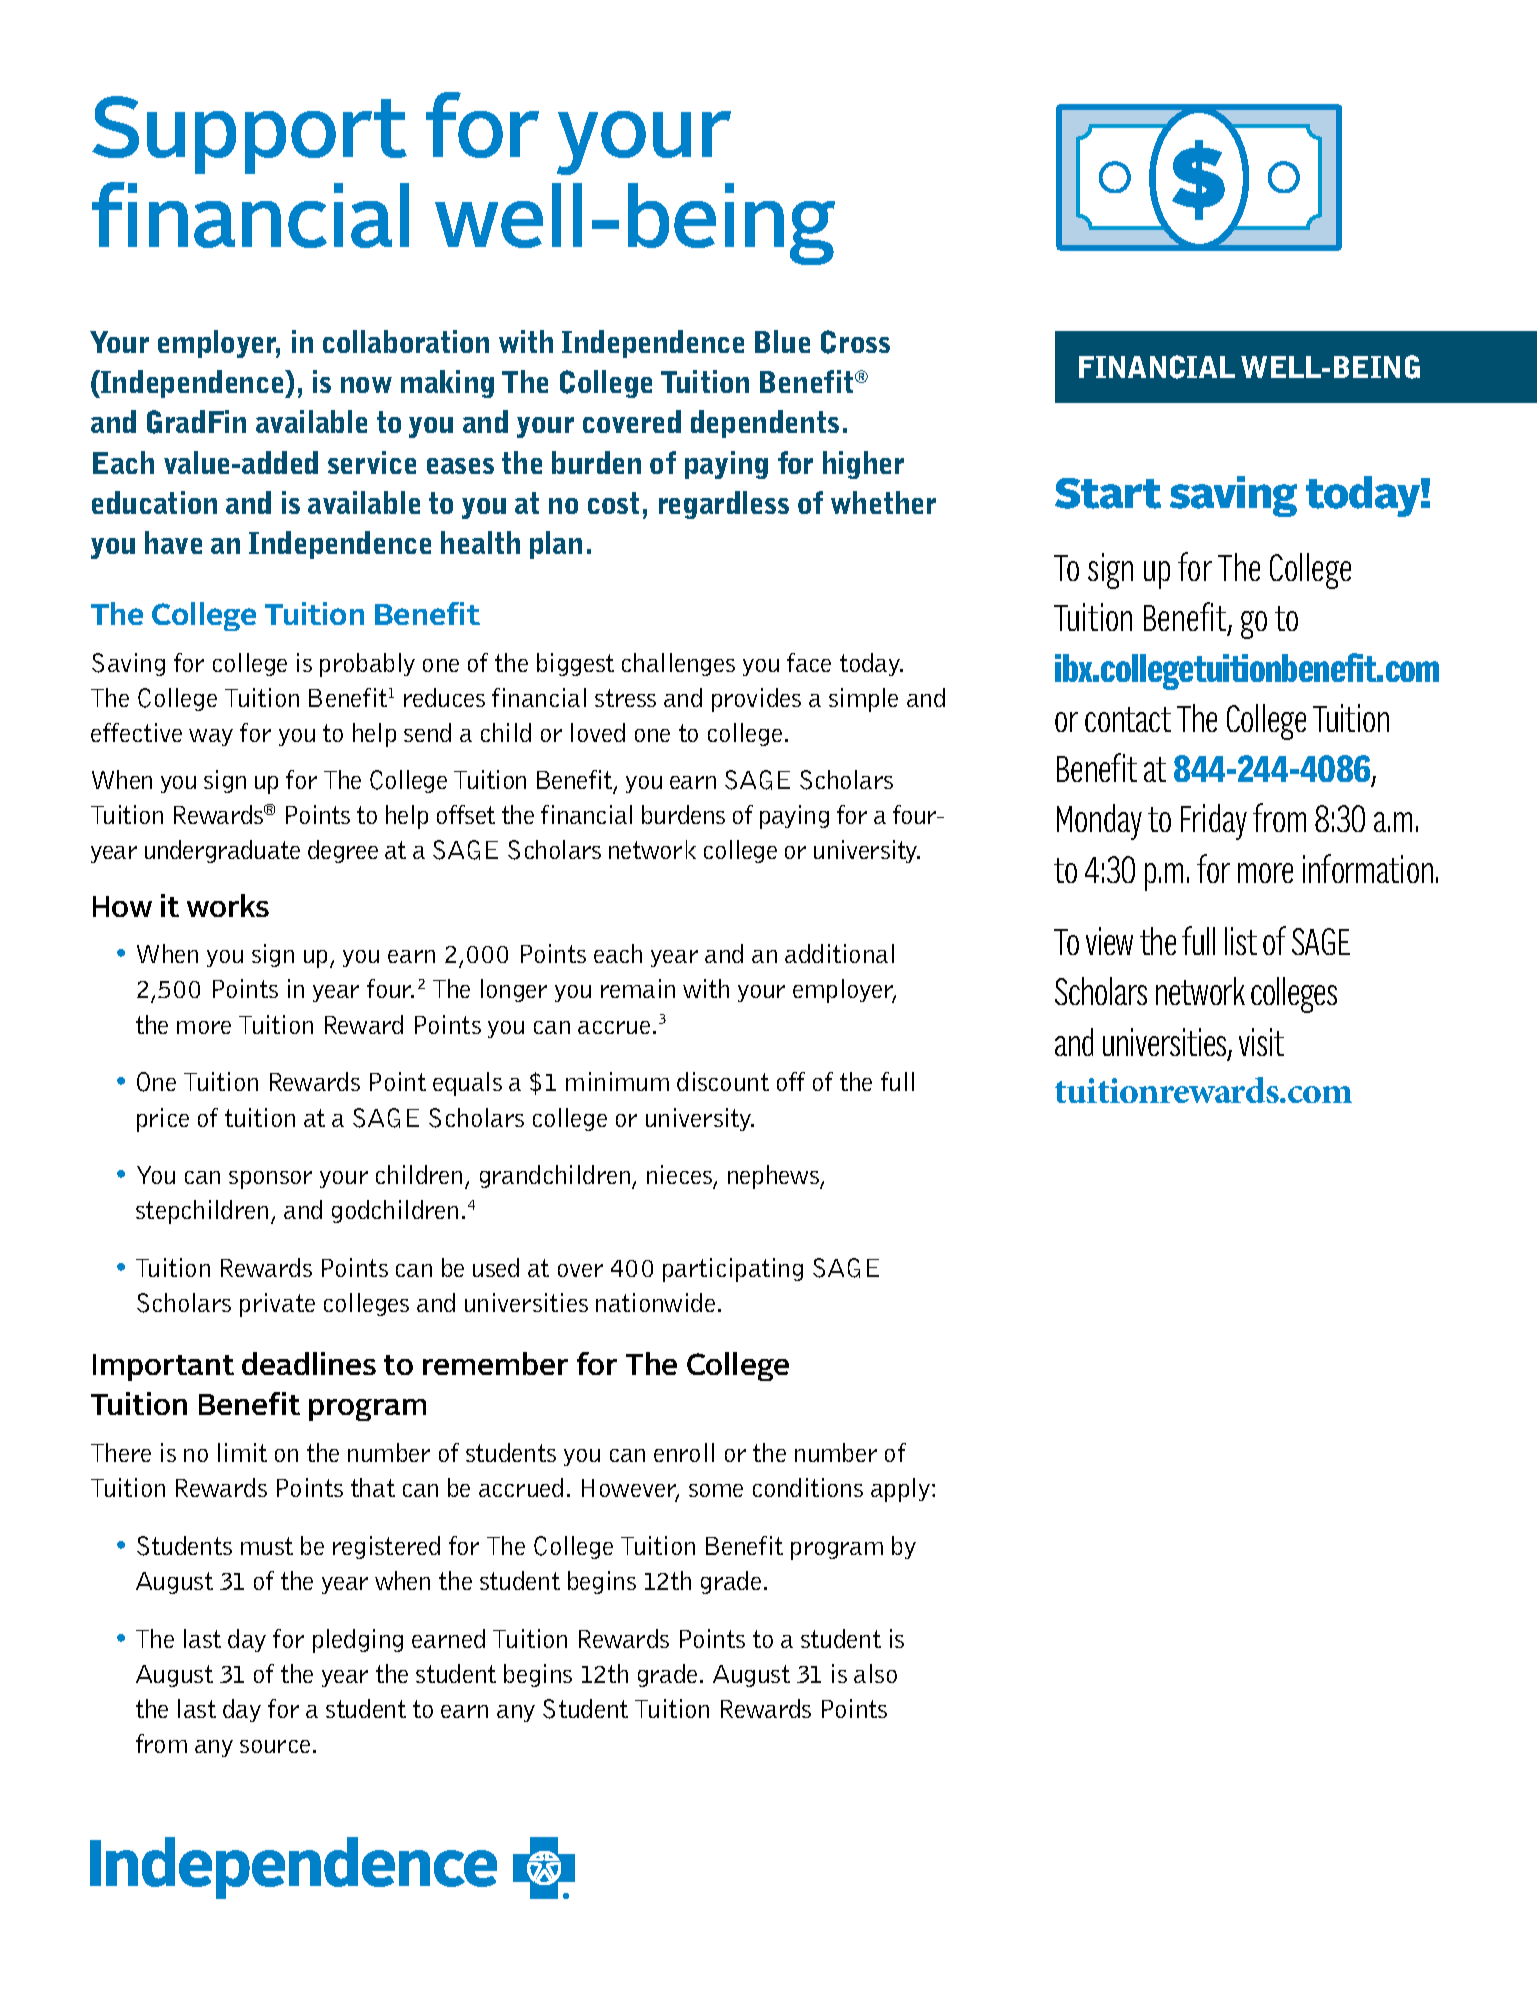  I want to click on Support, so click(249, 135).
